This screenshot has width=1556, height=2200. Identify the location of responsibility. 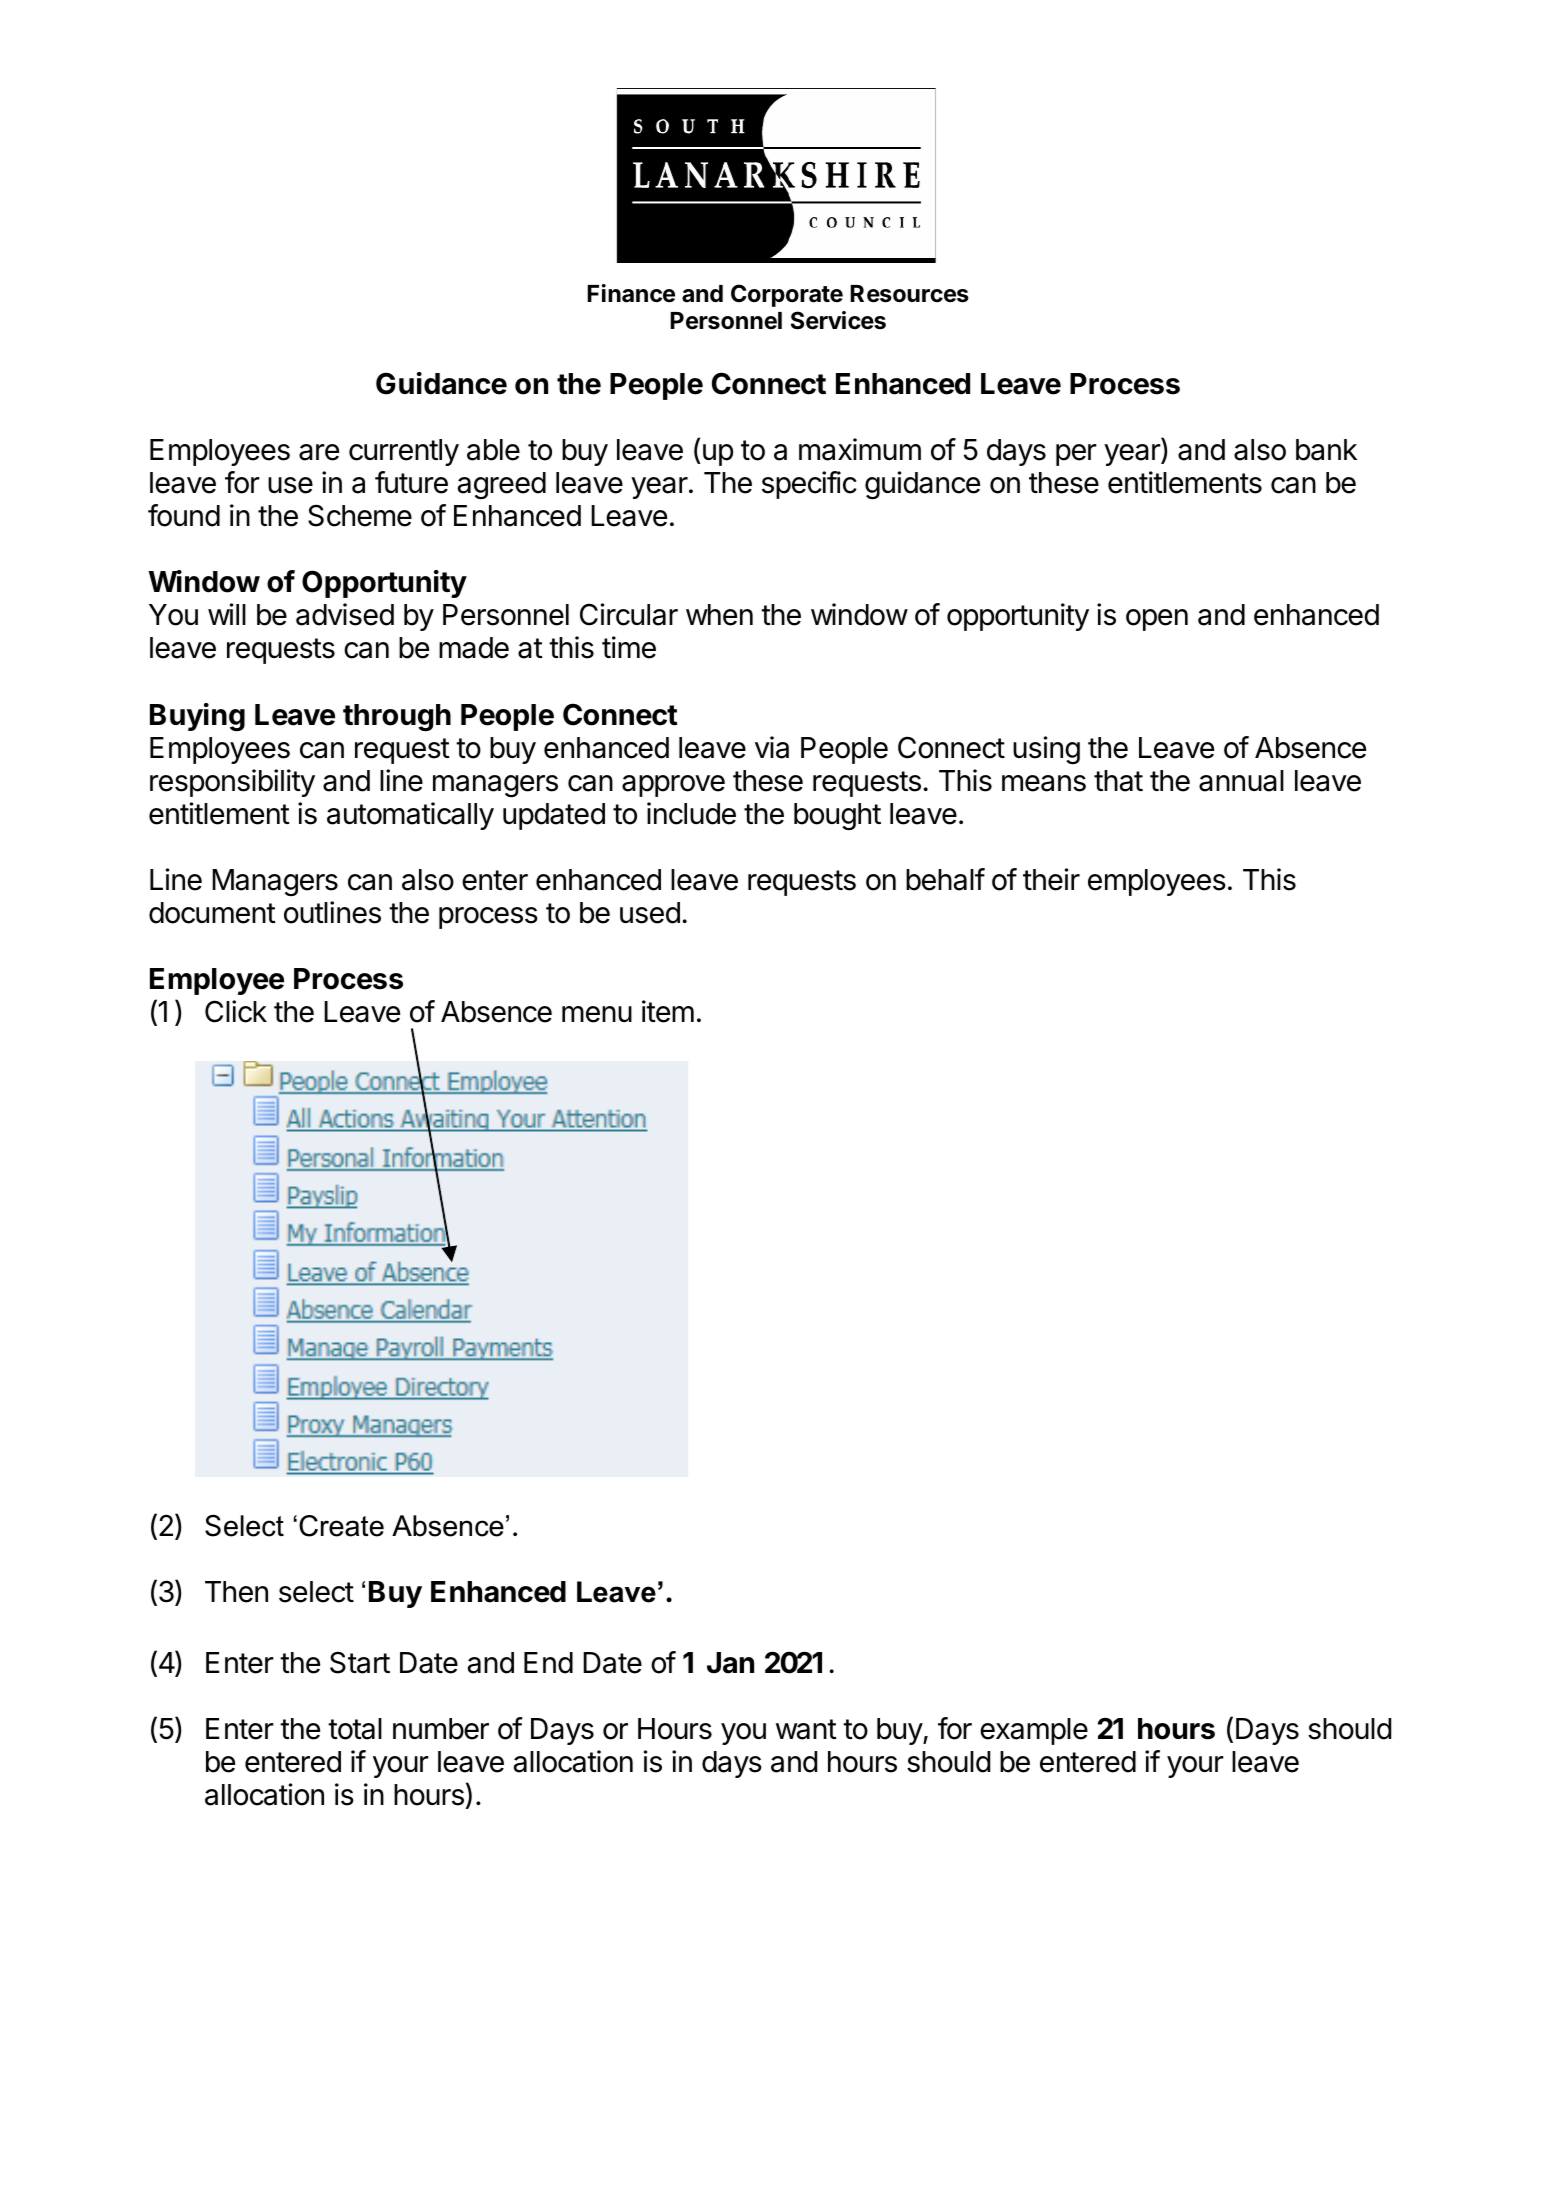
(232, 783).
